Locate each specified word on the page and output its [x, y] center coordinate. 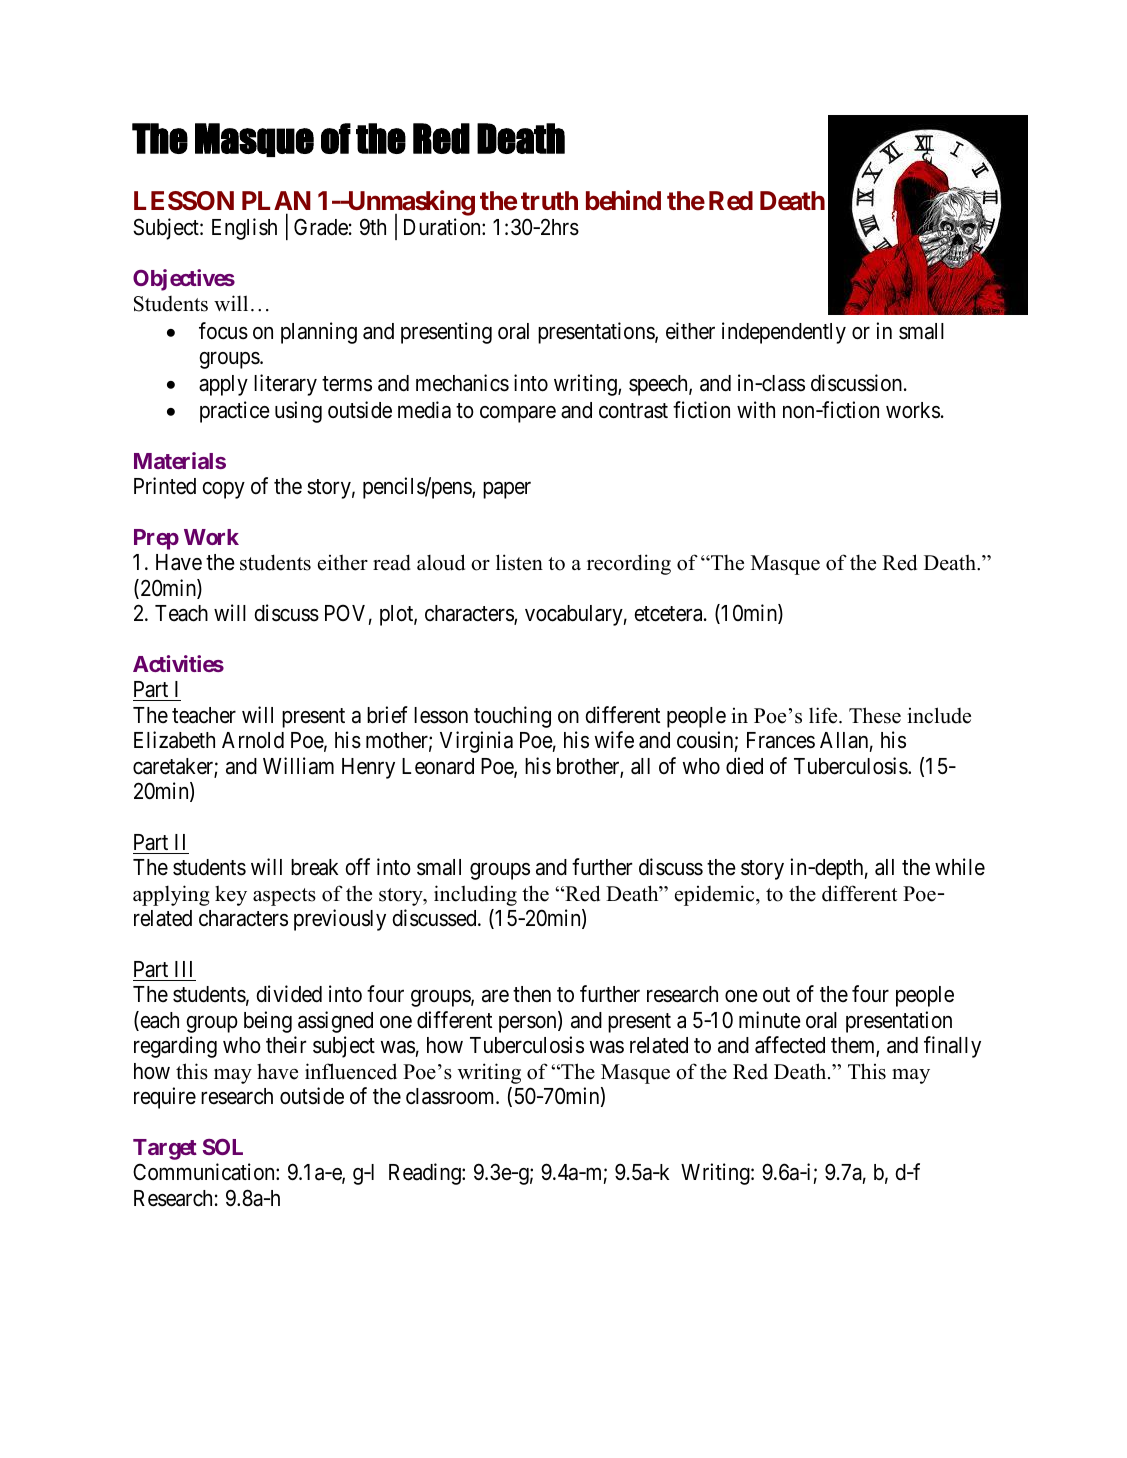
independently [784, 333]
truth [549, 200]
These [875, 715]
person [529, 1024]
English [244, 229]
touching [512, 717]
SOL [223, 1147]
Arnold [253, 740]
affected [790, 1045]
